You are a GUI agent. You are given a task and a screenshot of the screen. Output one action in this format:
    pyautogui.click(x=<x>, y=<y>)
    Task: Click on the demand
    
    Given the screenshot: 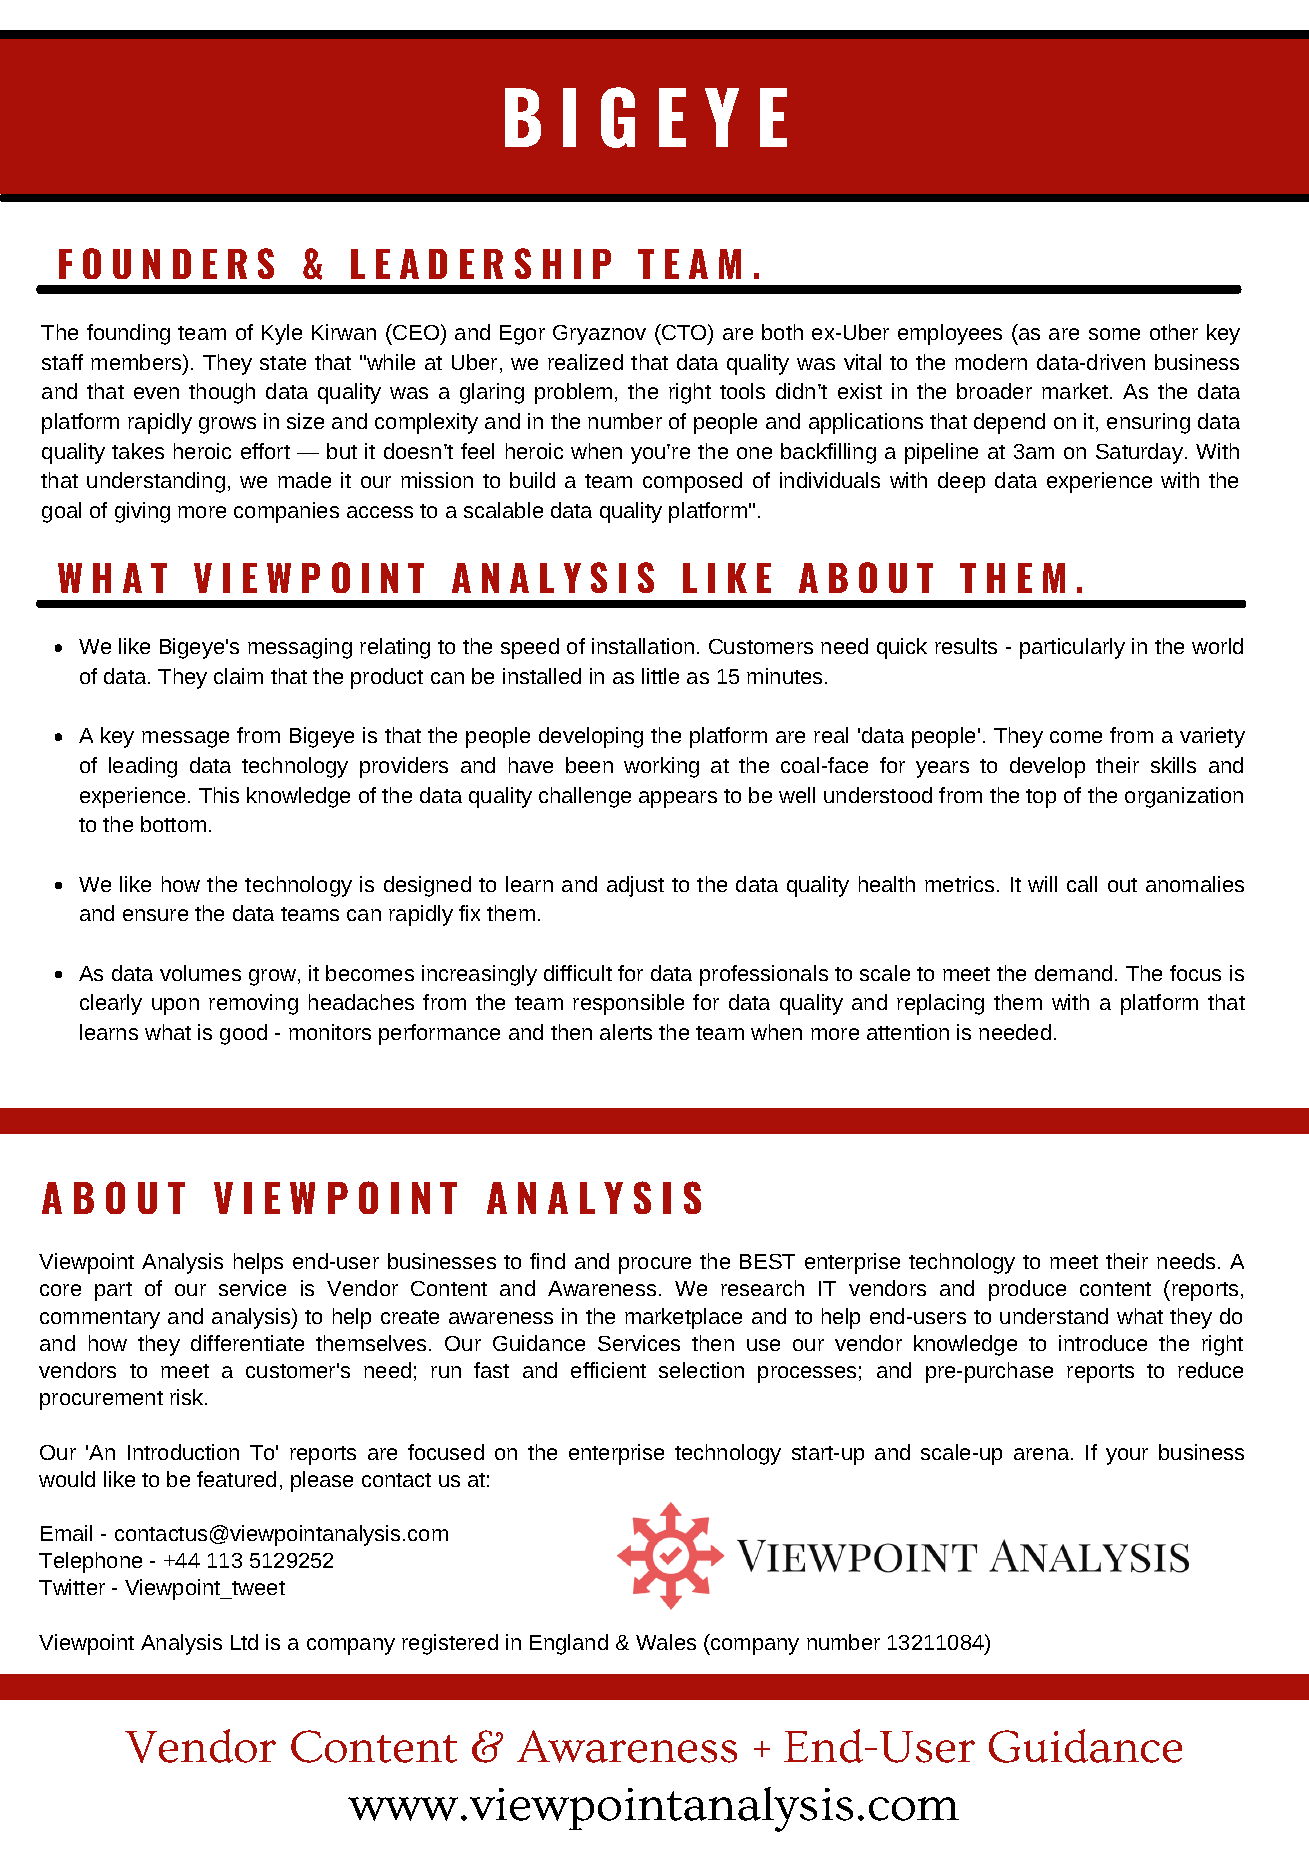 What is the action you would take?
    pyautogui.click(x=1073, y=973)
